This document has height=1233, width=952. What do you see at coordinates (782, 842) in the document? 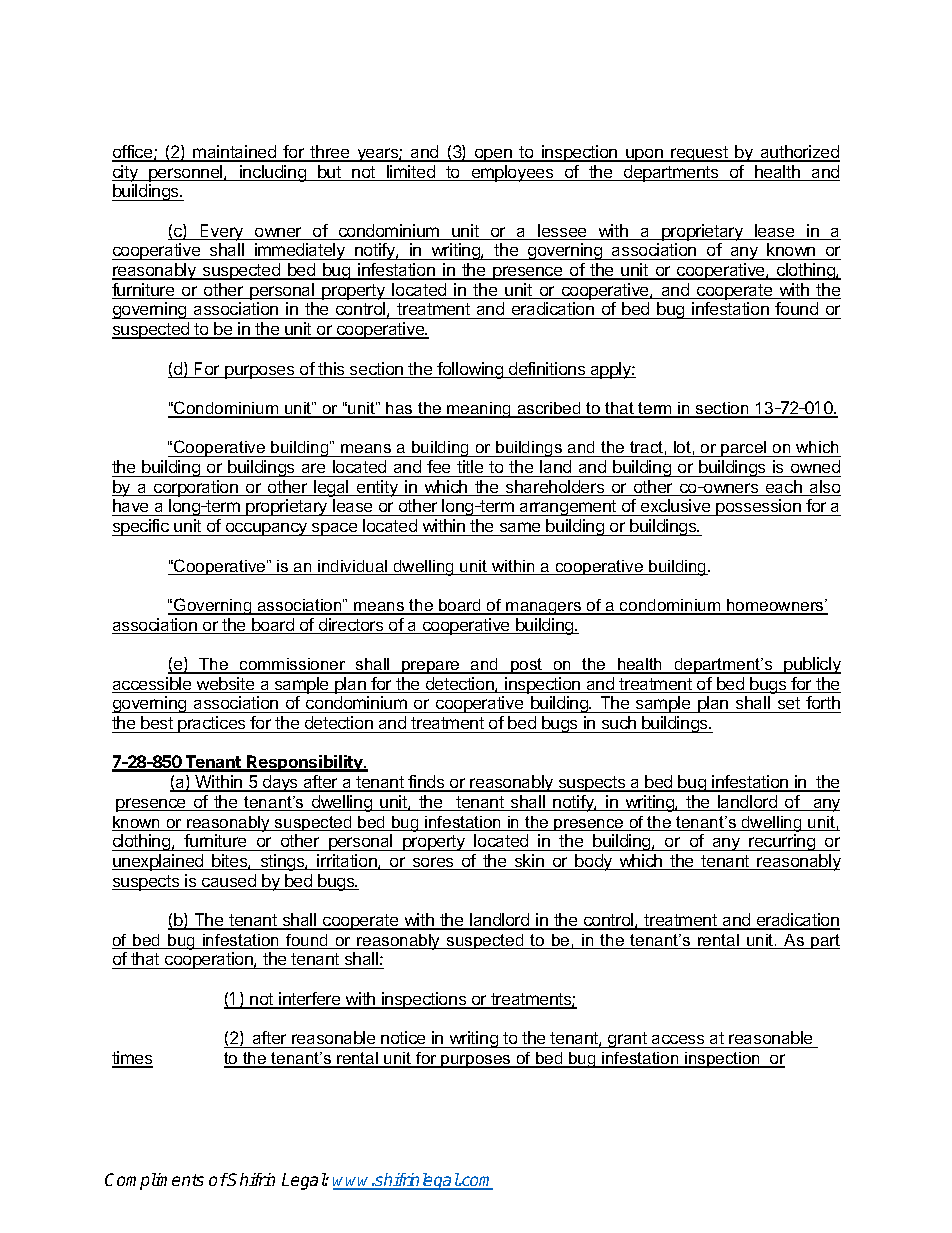
I see `recurring` at bounding box center [782, 842].
